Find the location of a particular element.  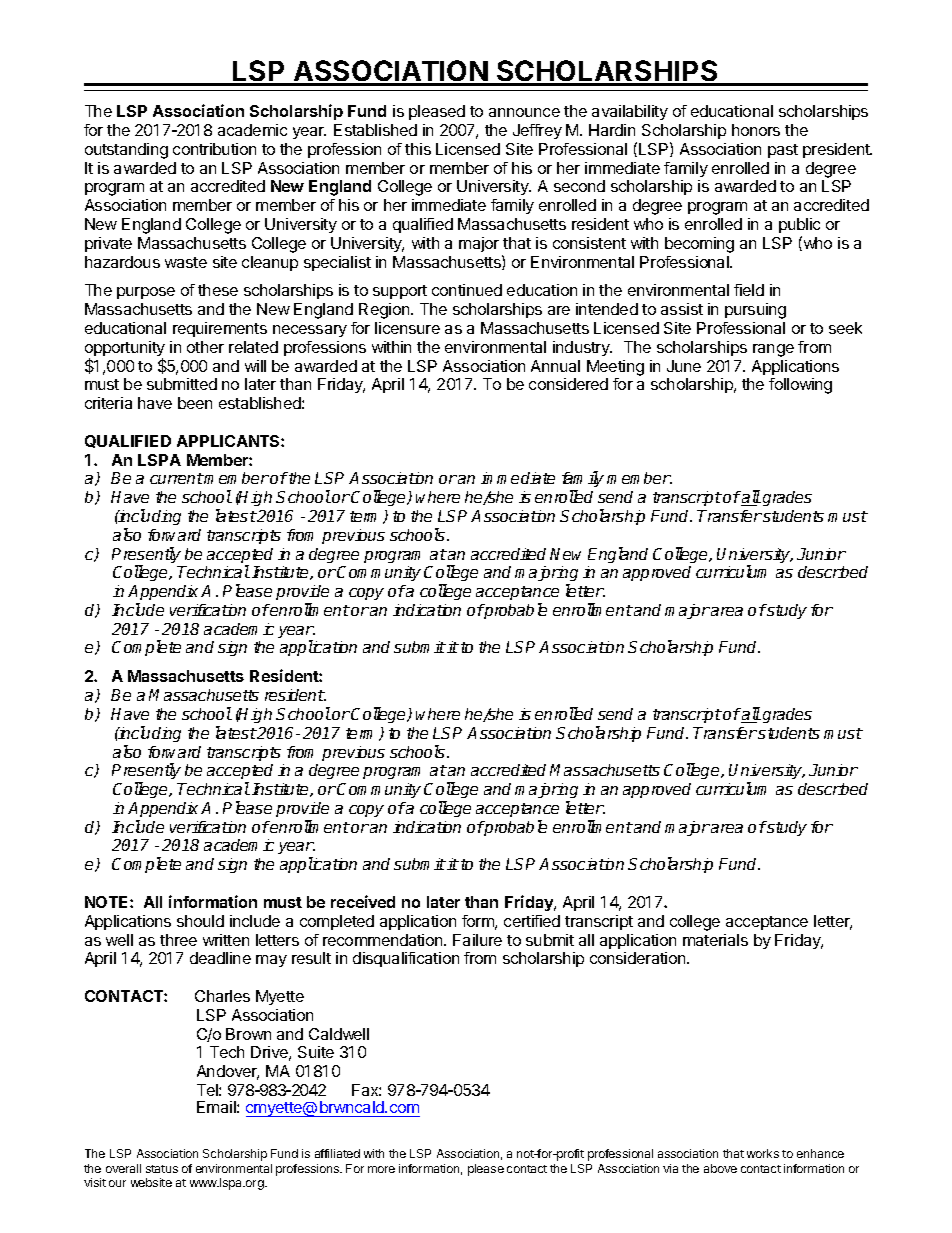

materials is located at coordinates (715, 940).
